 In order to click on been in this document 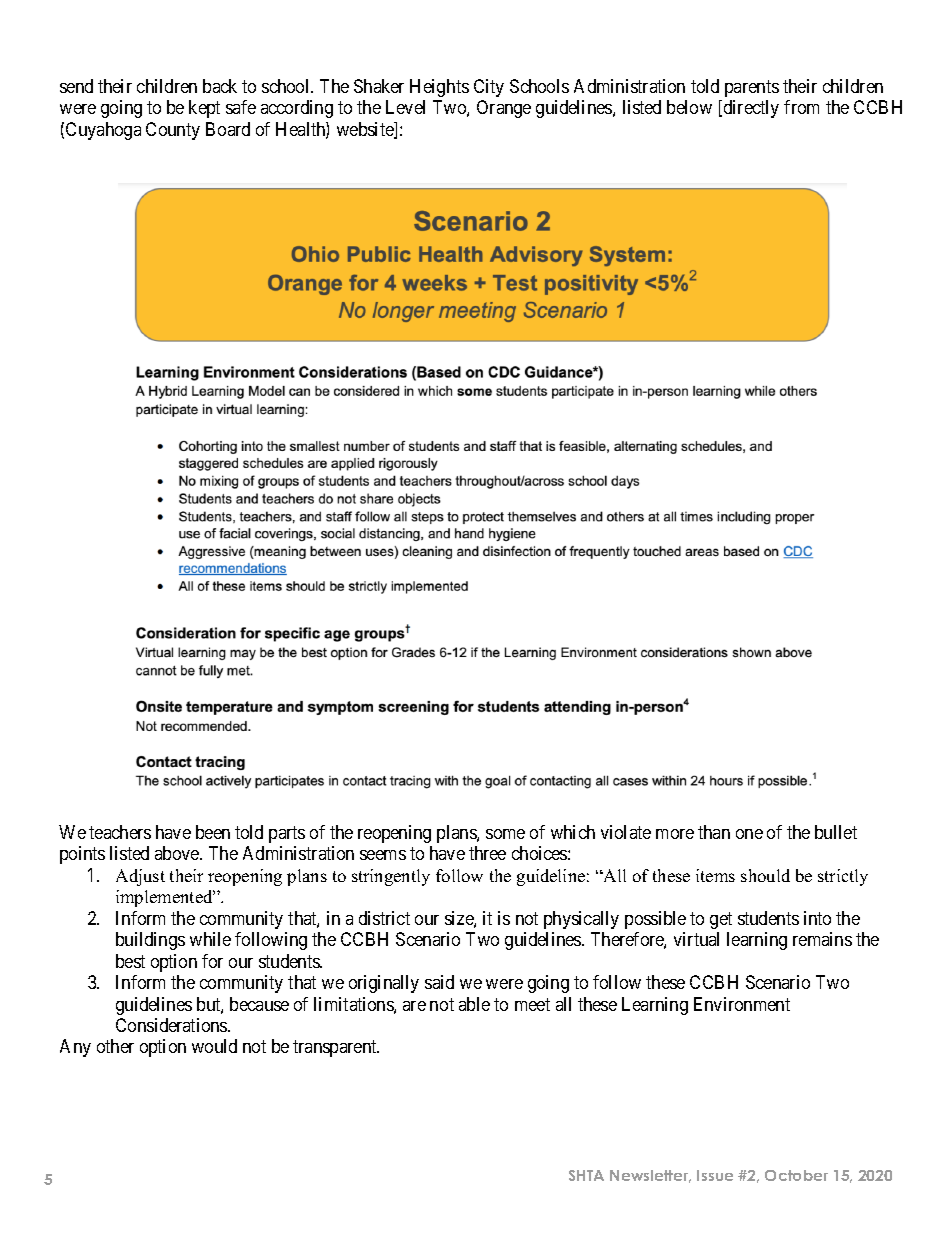, I will do `click(213, 832)`.
